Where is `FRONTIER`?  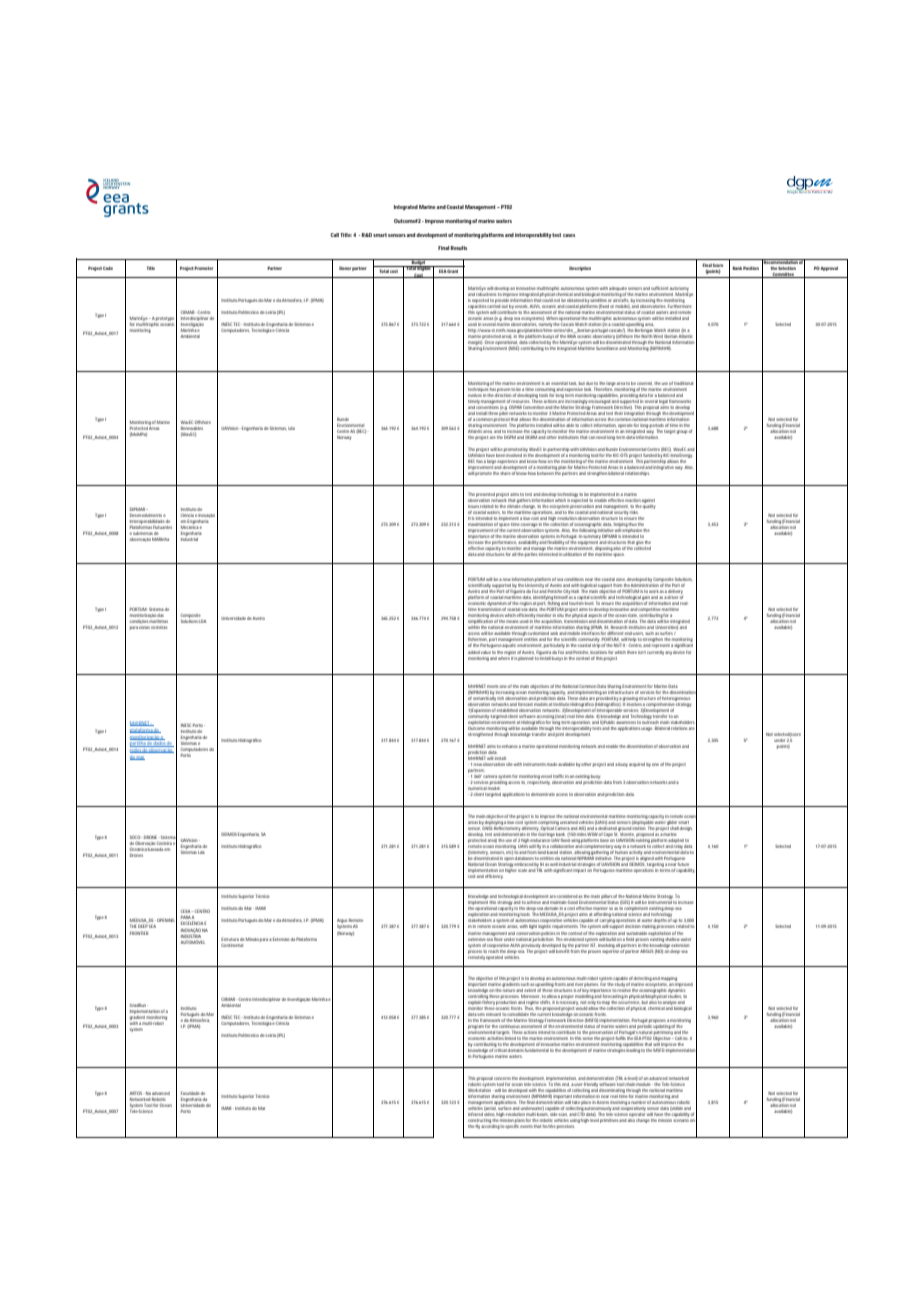 FRONTIER is located at coordinates (139, 933).
